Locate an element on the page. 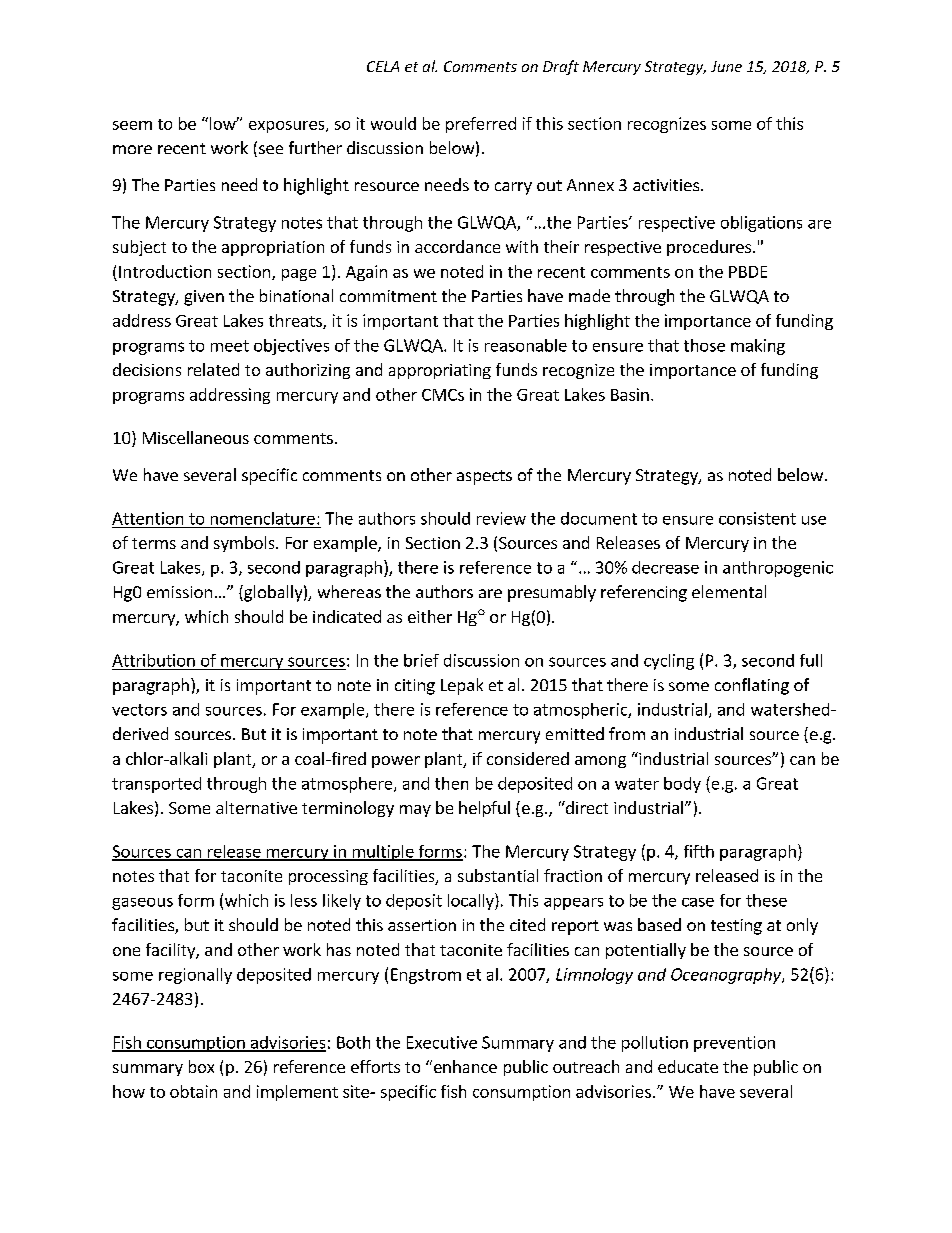 The width and height of the image is (952, 1233). preferred is located at coordinates (481, 125).
